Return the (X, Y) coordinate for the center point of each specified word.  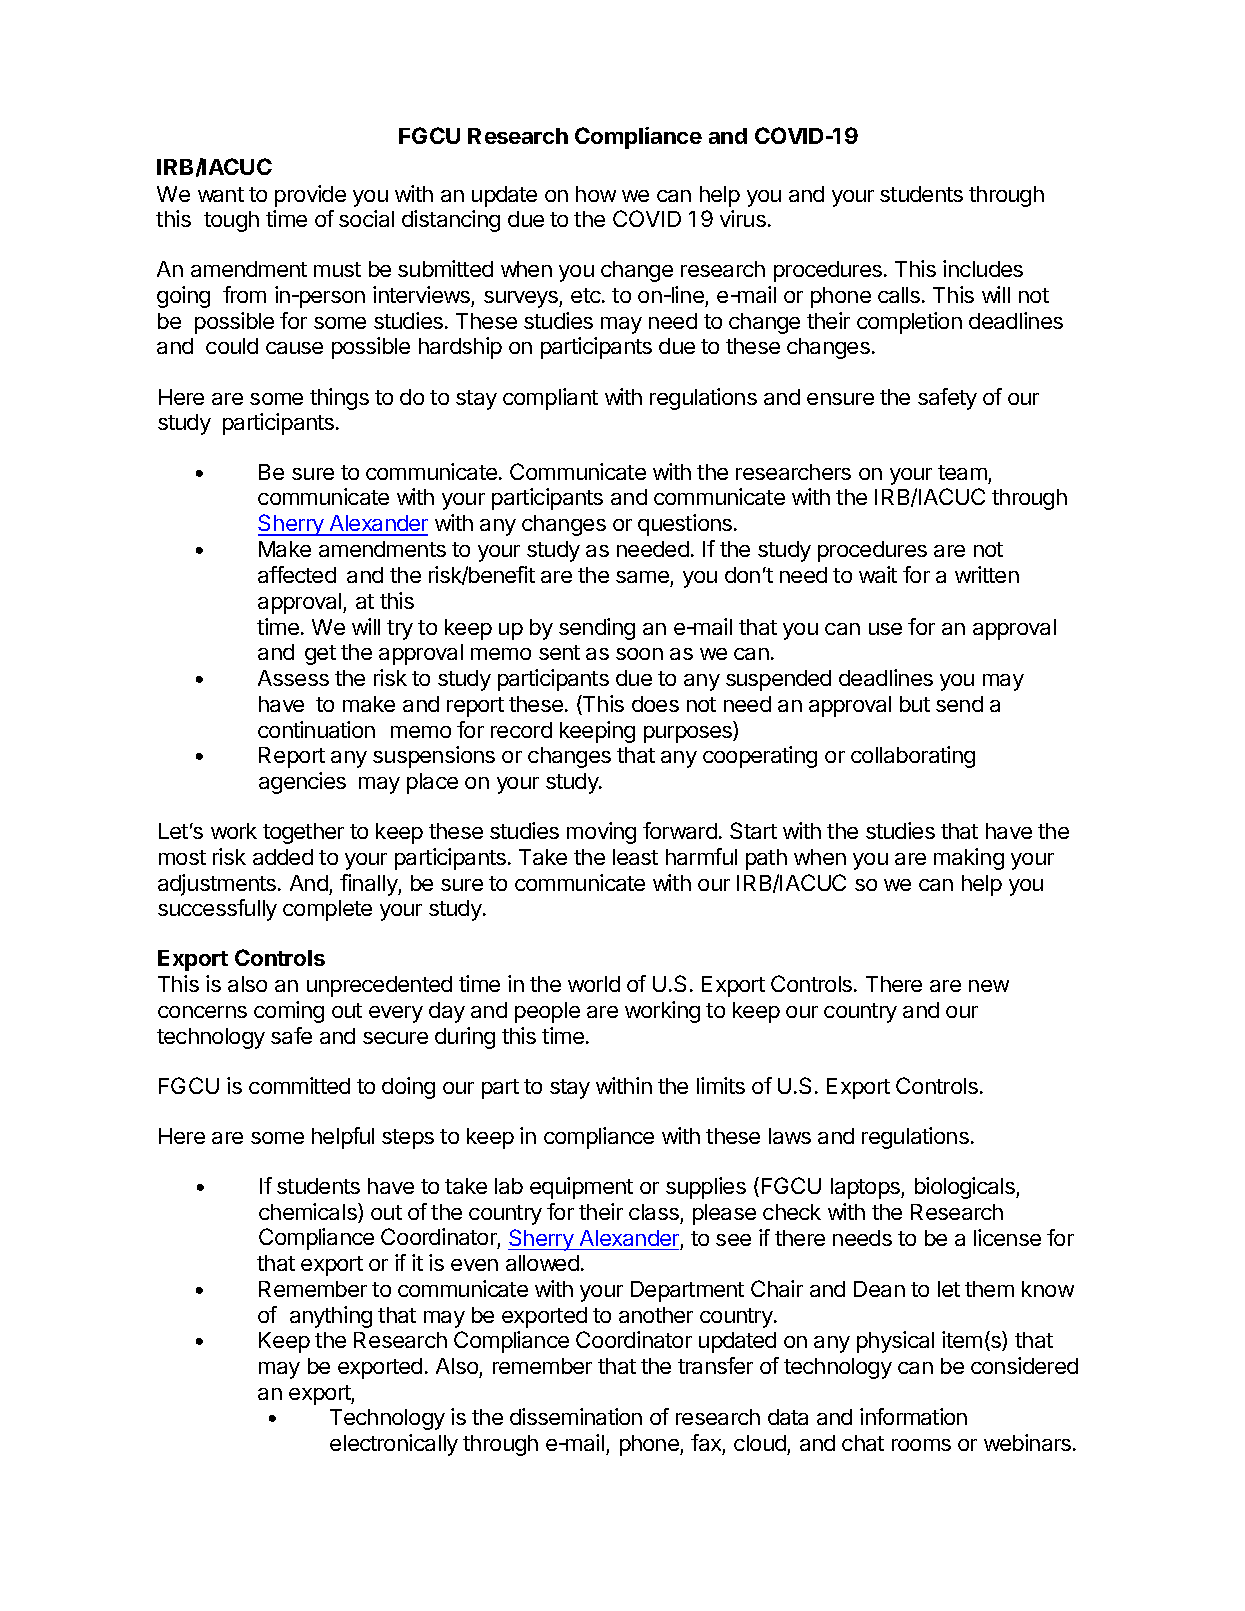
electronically (394, 1445)
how (596, 194)
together (303, 833)
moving (601, 833)
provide (310, 196)
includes (983, 268)
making (969, 859)
